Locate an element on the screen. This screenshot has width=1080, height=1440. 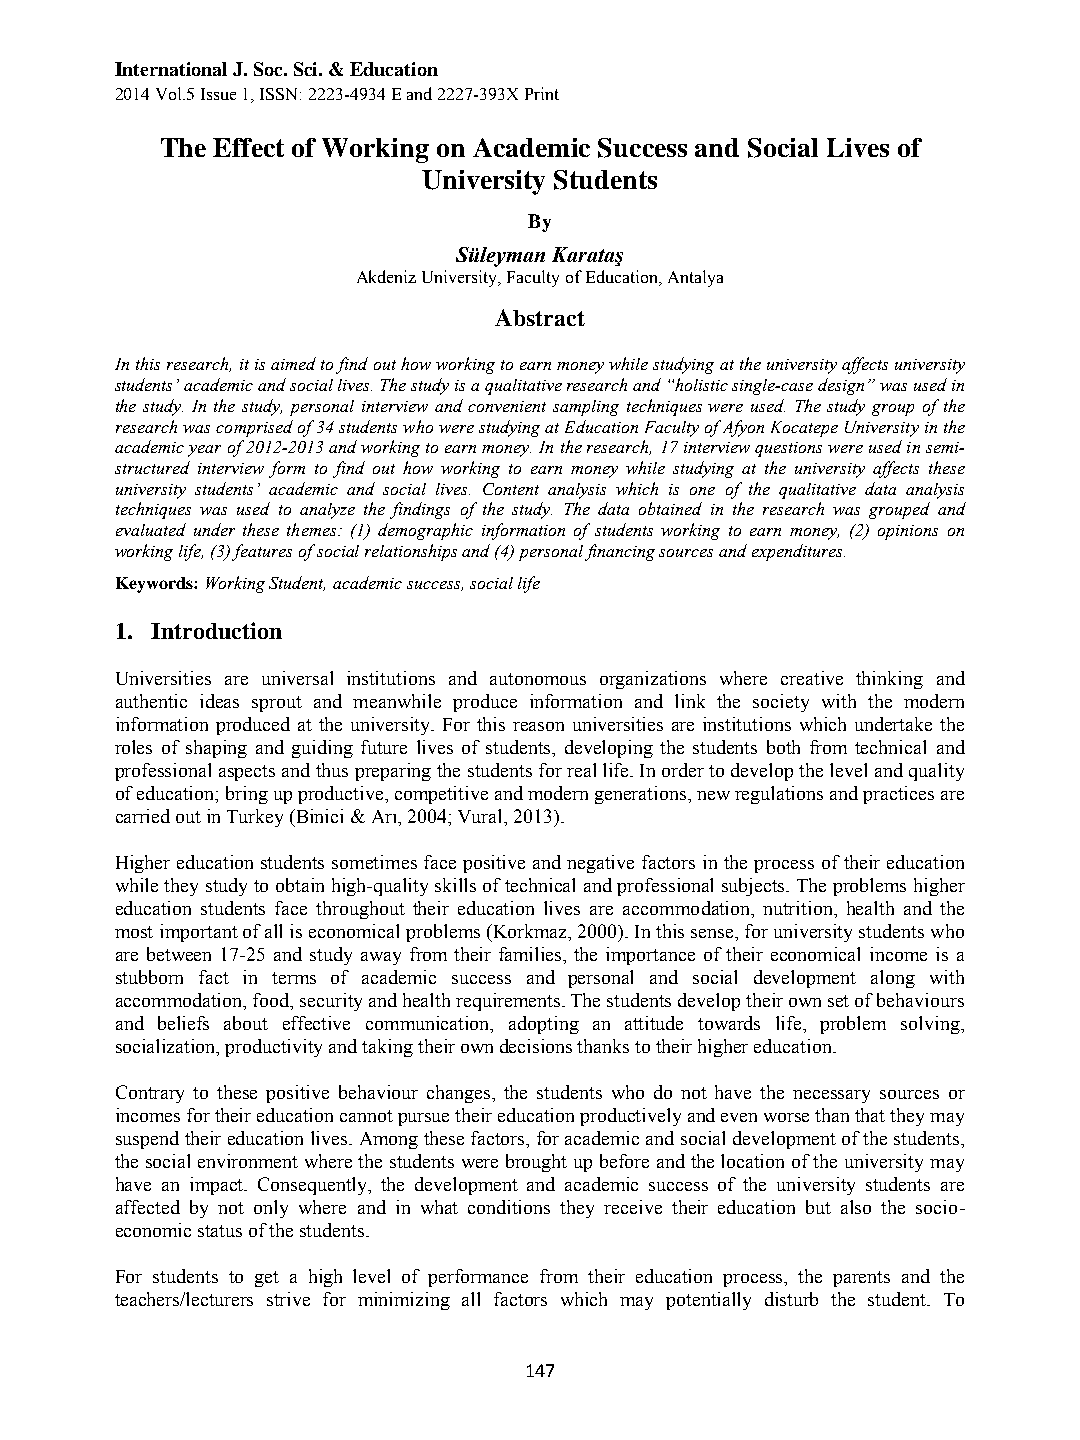
Issue is located at coordinates (218, 94).
